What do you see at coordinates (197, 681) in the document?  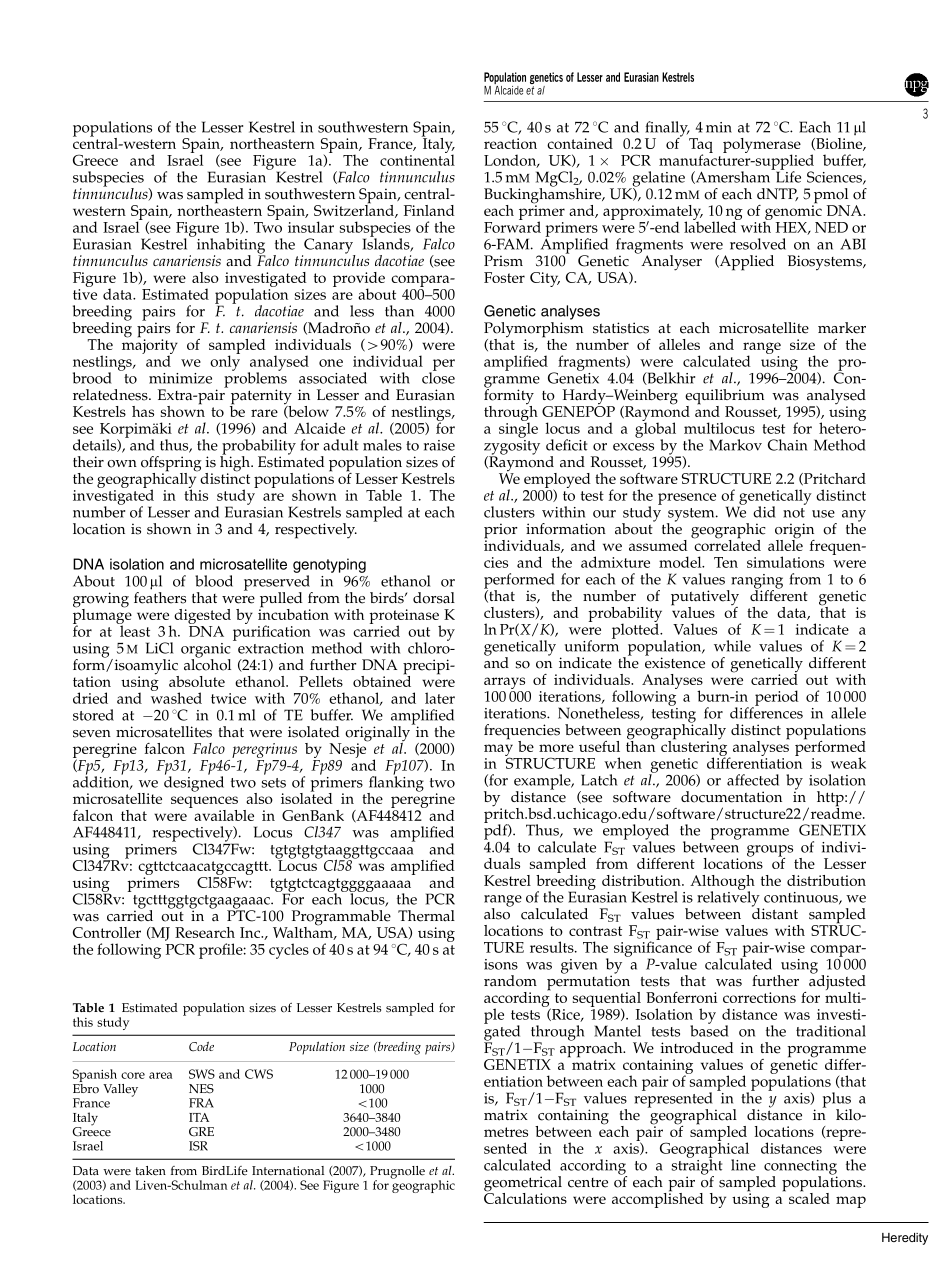 I see `absolute` at bounding box center [197, 681].
